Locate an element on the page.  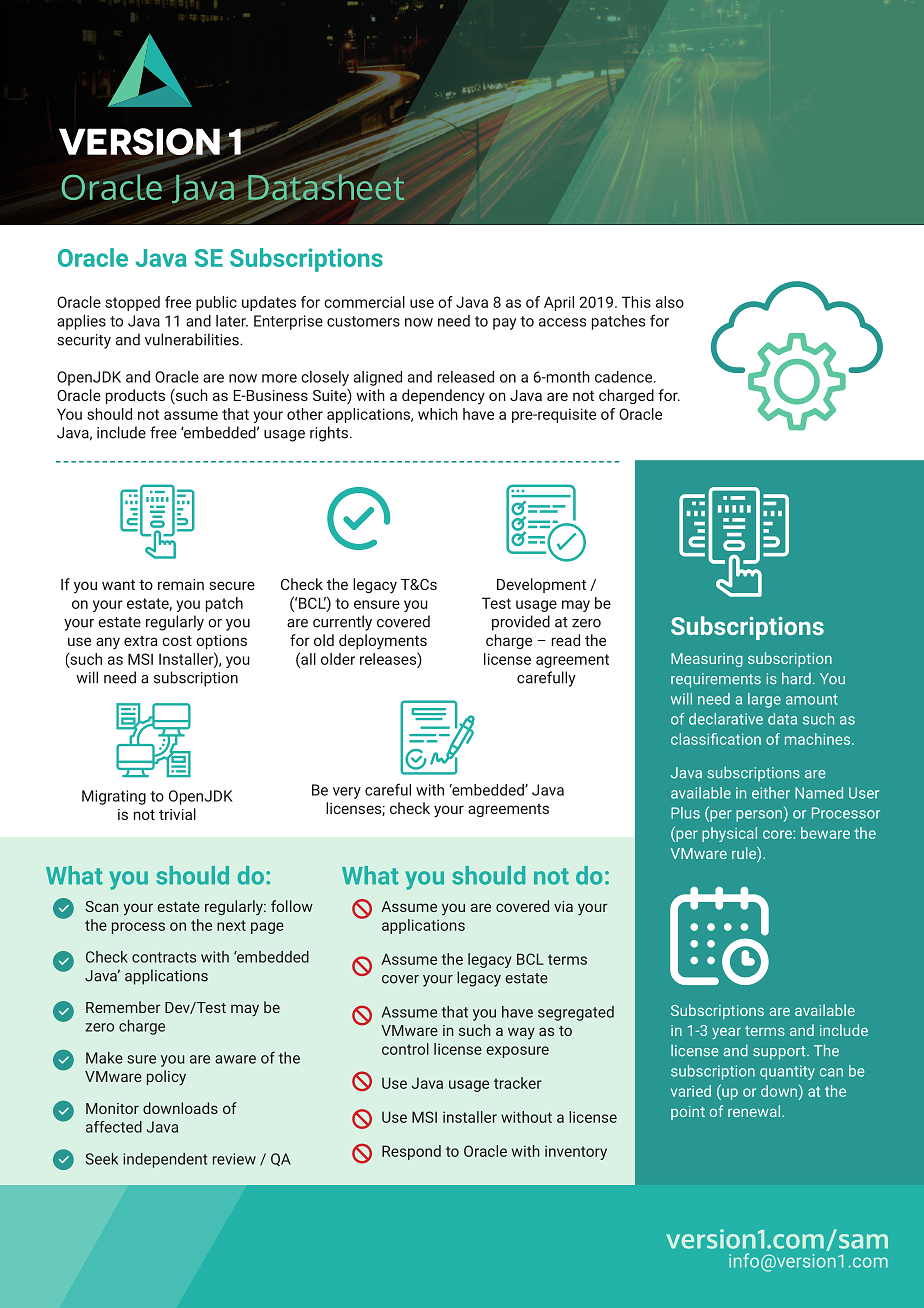
also is located at coordinates (670, 302).
